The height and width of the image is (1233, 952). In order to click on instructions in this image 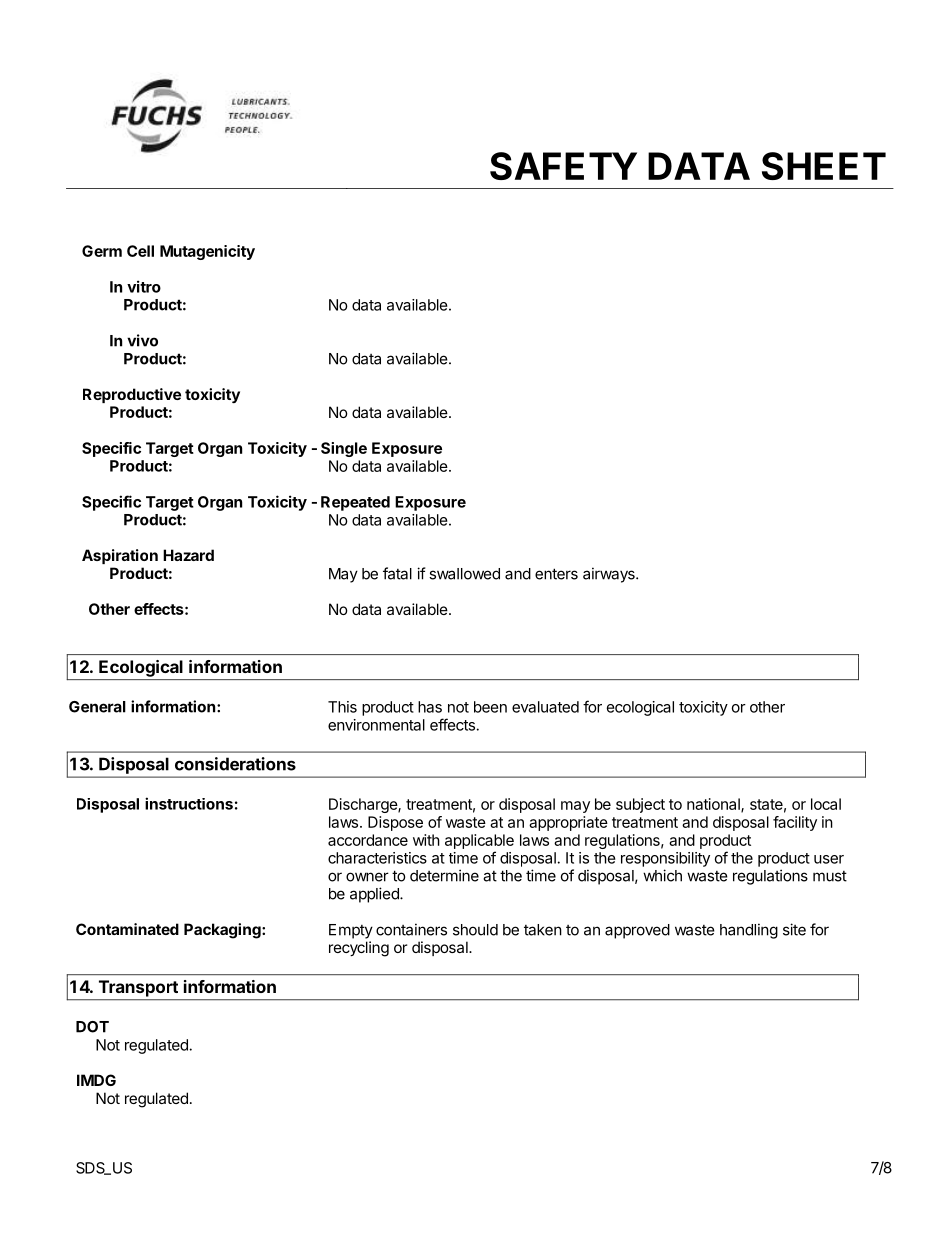, I will do `click(189, 803)`.
